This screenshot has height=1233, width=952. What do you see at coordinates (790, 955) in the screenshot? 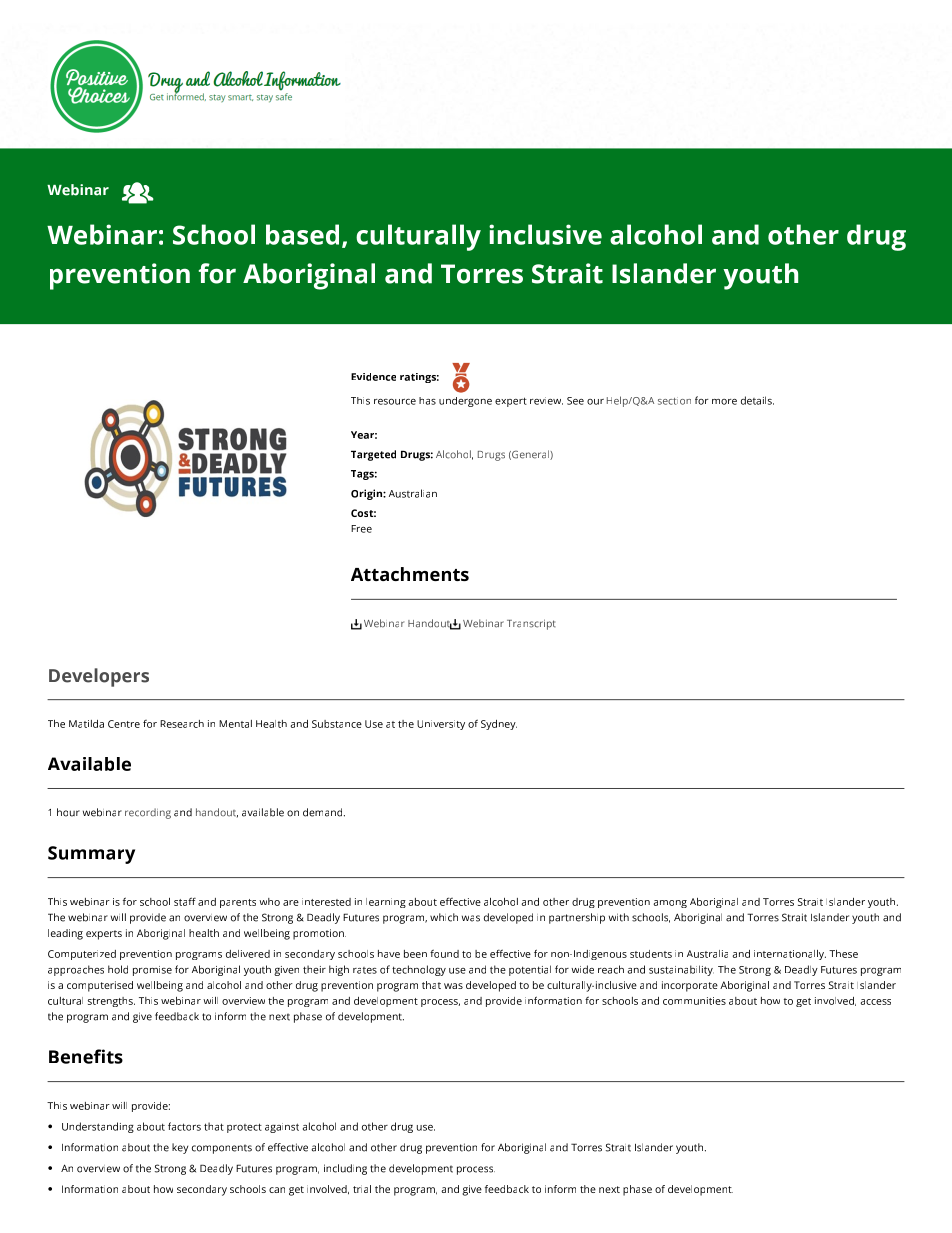
I see `internationally` at bounding box center [790, 955].
